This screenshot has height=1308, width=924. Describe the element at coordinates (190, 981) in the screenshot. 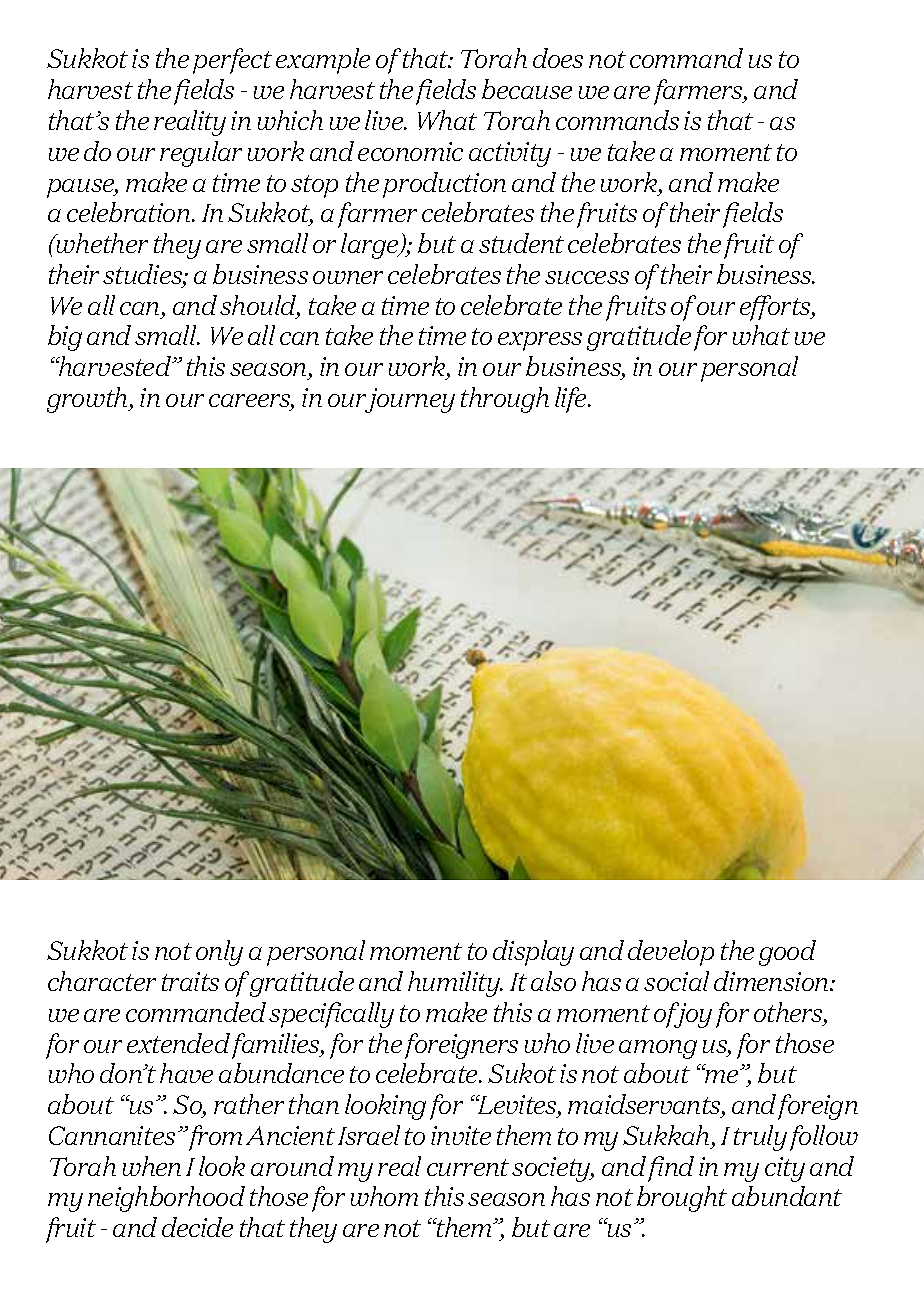

I see `traits` at that location.
